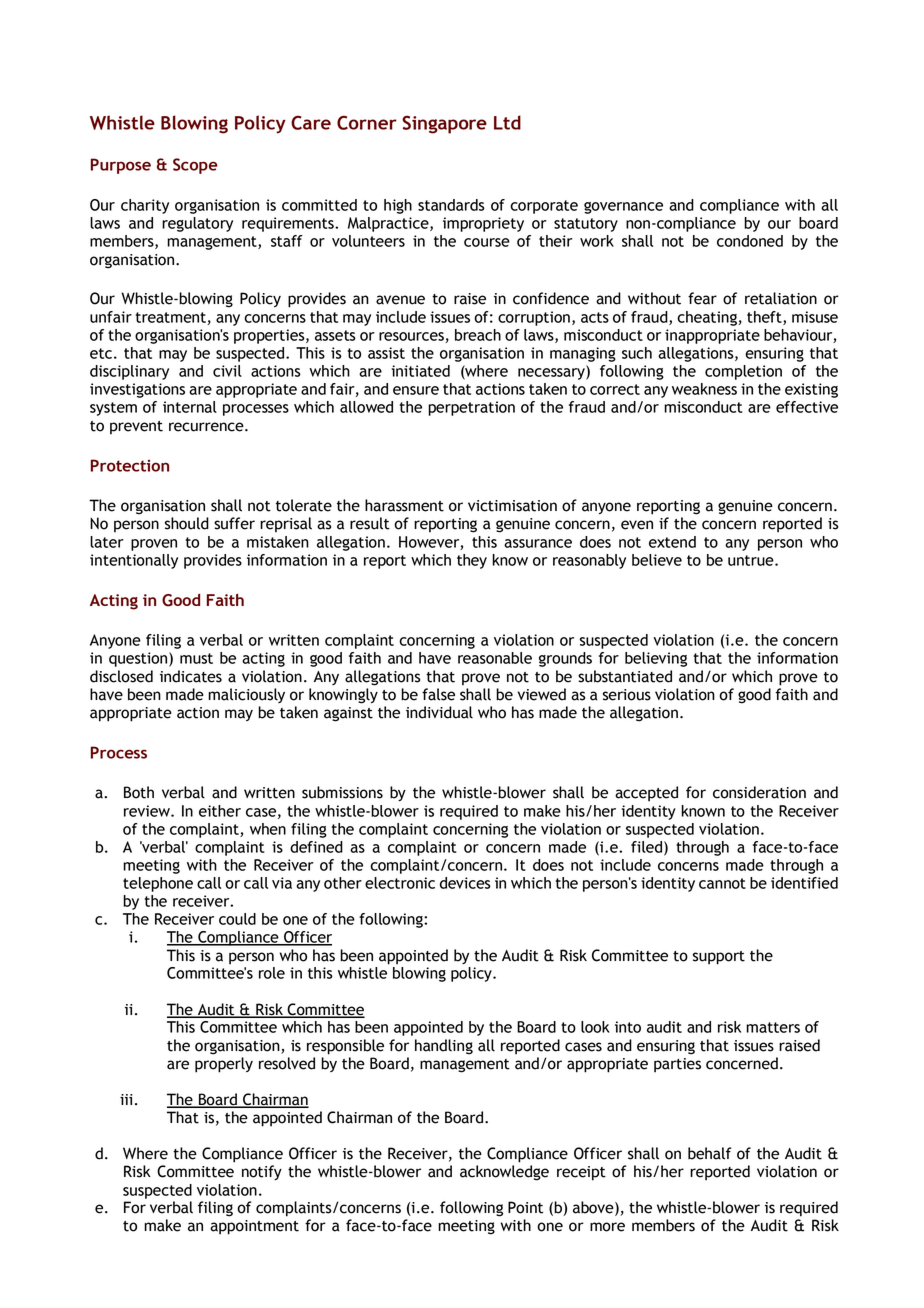 The width and height of the screenshot is (924, 1308). I want to click on Scope, so click(195, 166).
